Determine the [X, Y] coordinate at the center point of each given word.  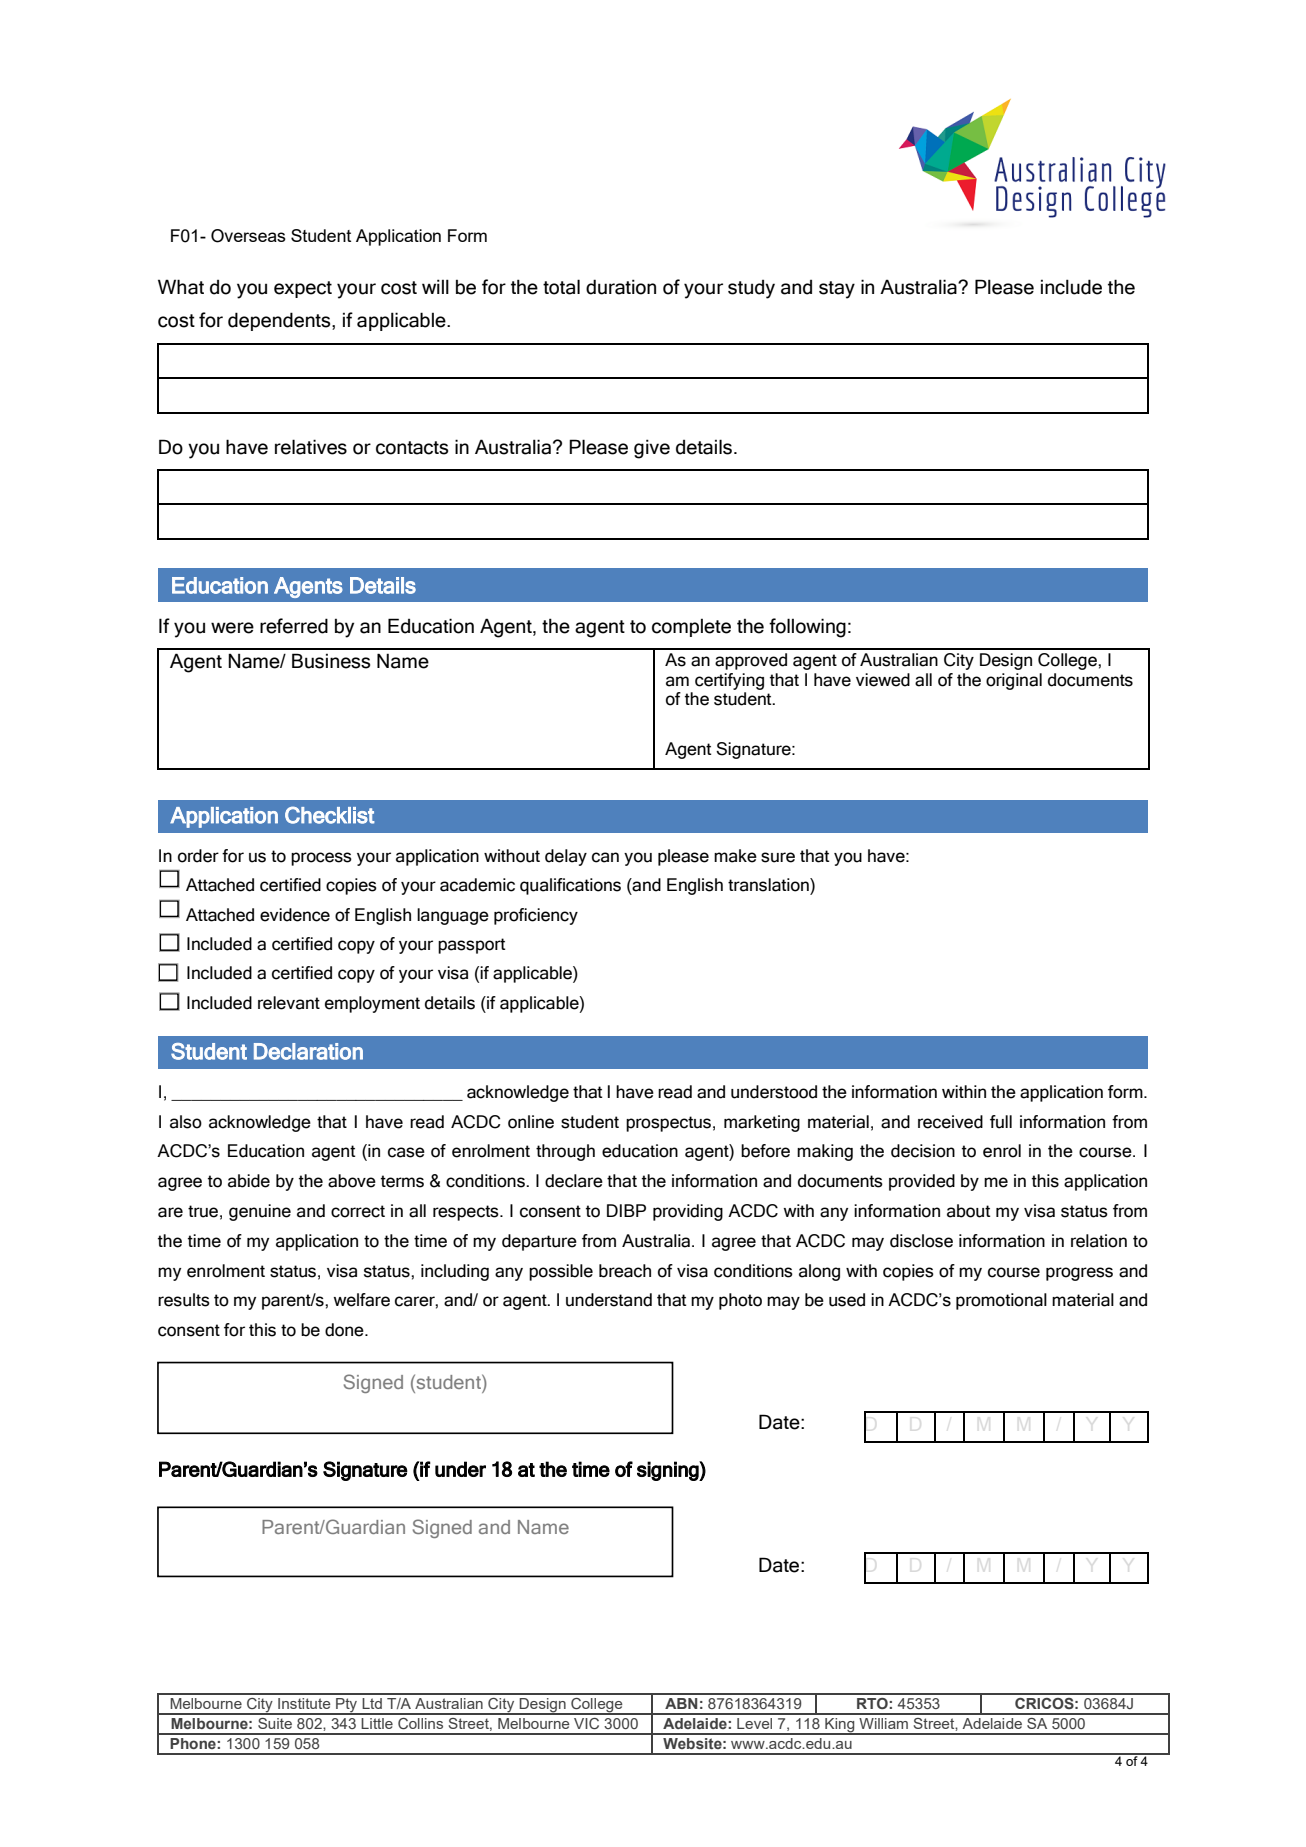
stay [837, 290]
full [1001, 1122]
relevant [289, 1003]
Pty [347, 1706]
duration [621, 287]
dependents [280, 321]
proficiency [536, 916]
